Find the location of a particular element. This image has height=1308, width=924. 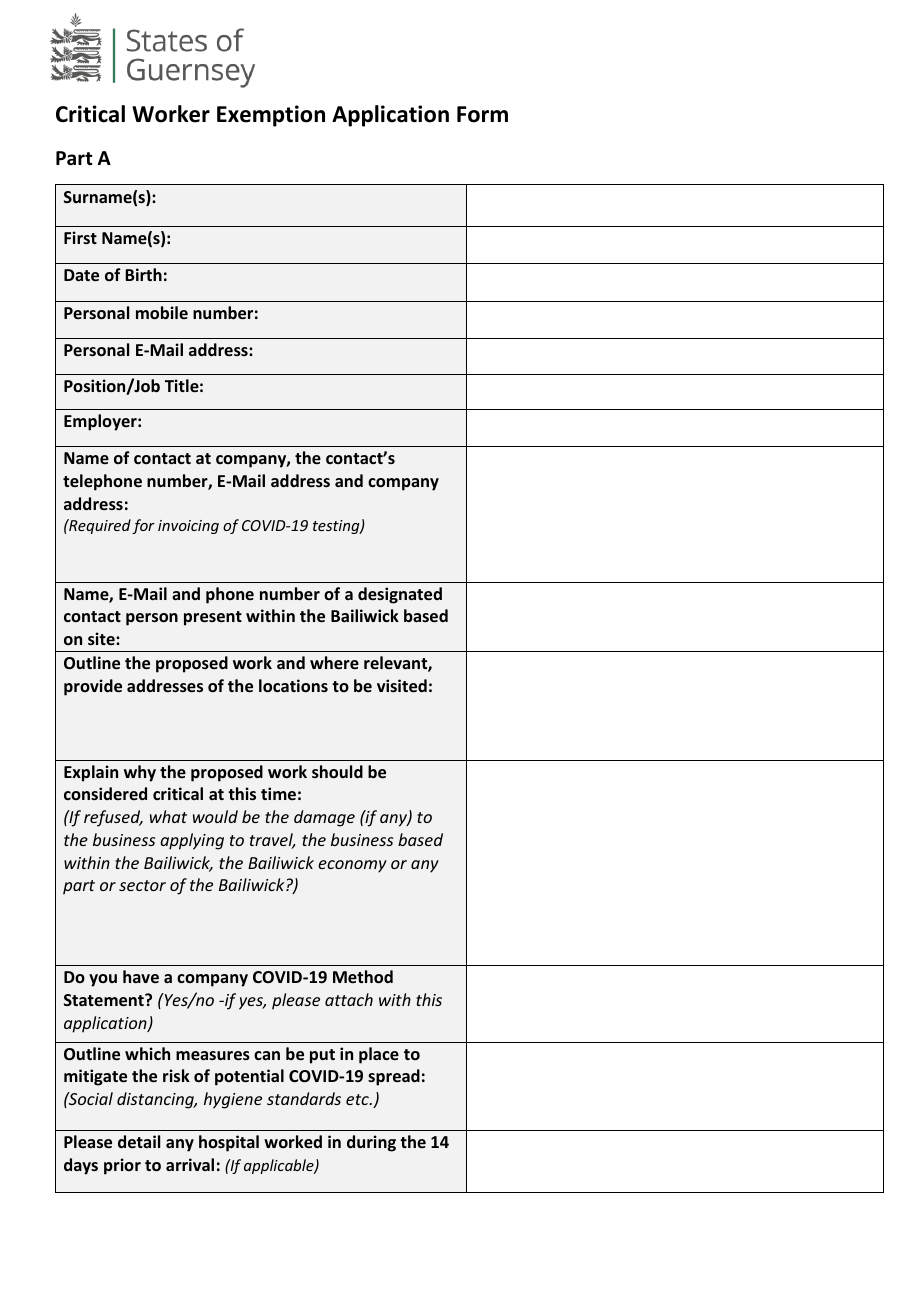

invoicing is located at coordinates (188, 527).
